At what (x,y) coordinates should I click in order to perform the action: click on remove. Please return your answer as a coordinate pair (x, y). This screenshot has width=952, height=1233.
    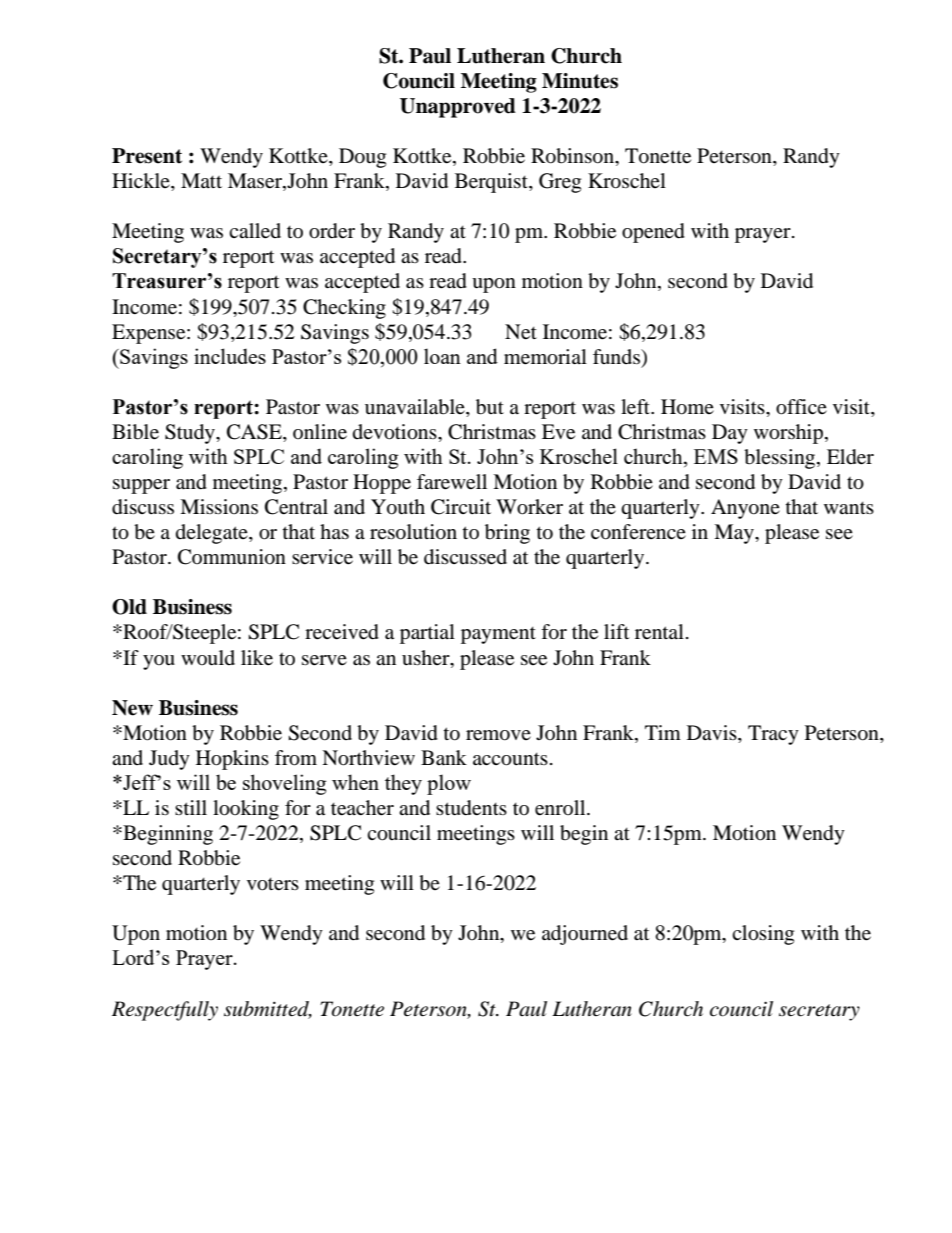
    Looking at the image, I should click on (498, 735).
